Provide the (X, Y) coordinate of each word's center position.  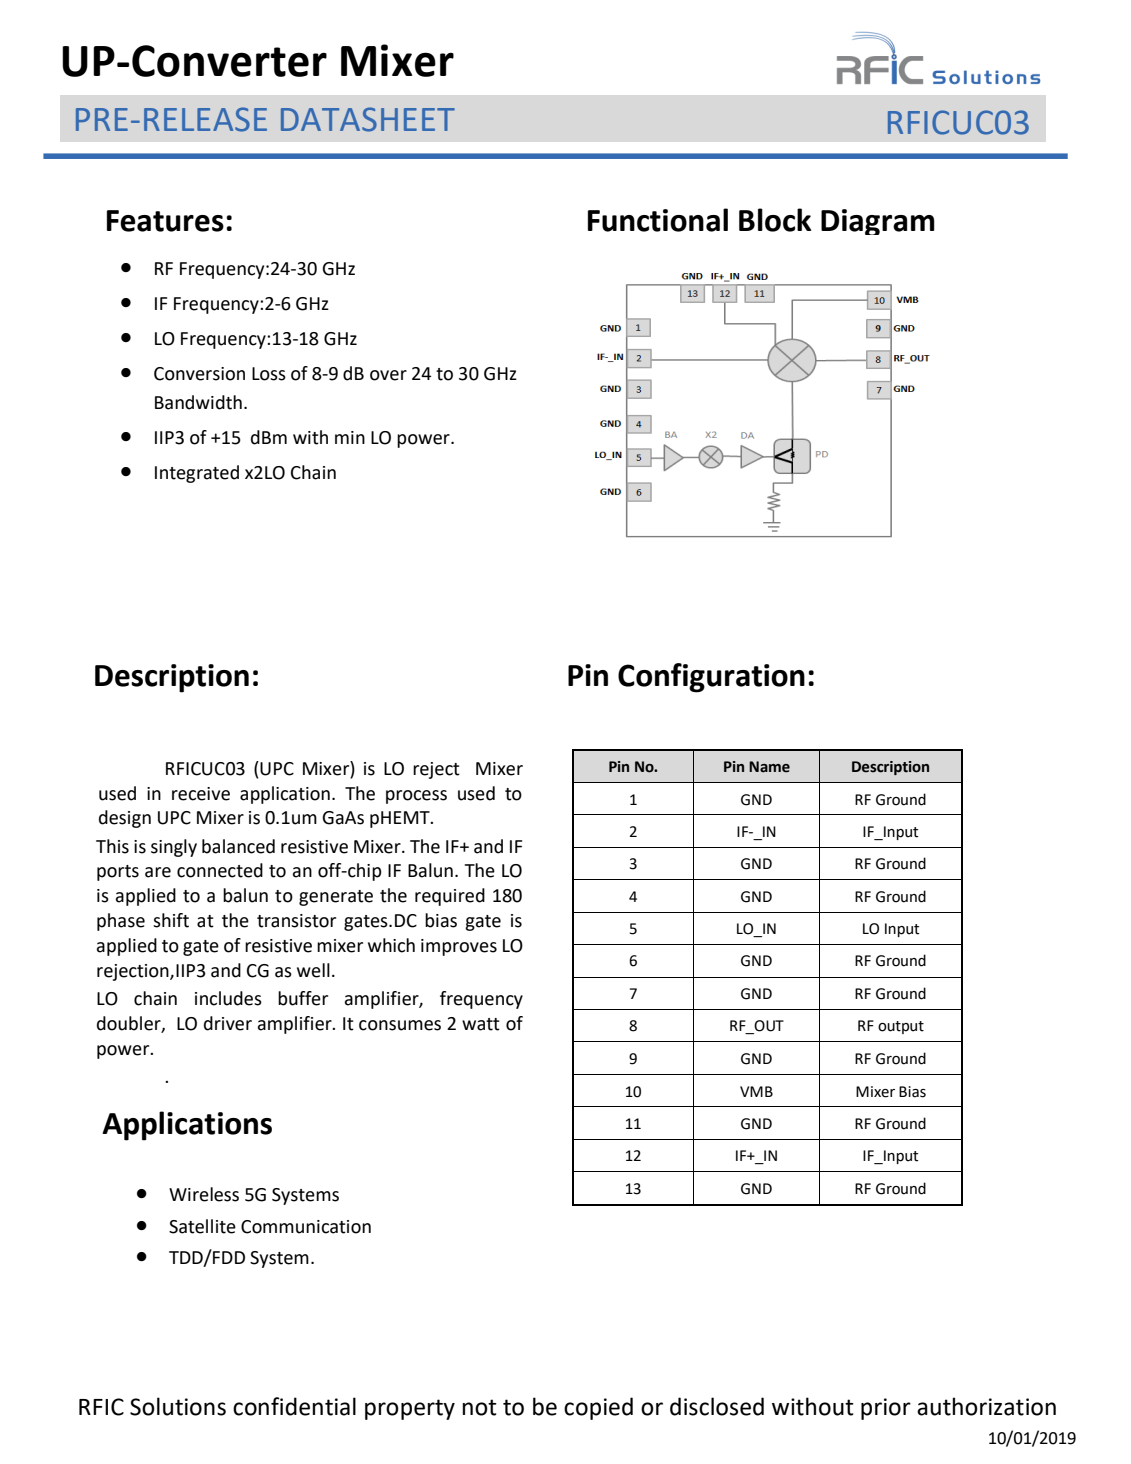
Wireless (204, 1194)
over (388, 375)
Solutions (178, 1406)
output (901, 1027)
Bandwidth (198, 402)
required (450, 897)
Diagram (878, 222)
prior (886, 1409)
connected (220, 870)
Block (775, 220)
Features (165, 221)
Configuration (711, 678)
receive (201, 794)
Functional (658, 220)
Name (769, 767)
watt (481, 1024)
